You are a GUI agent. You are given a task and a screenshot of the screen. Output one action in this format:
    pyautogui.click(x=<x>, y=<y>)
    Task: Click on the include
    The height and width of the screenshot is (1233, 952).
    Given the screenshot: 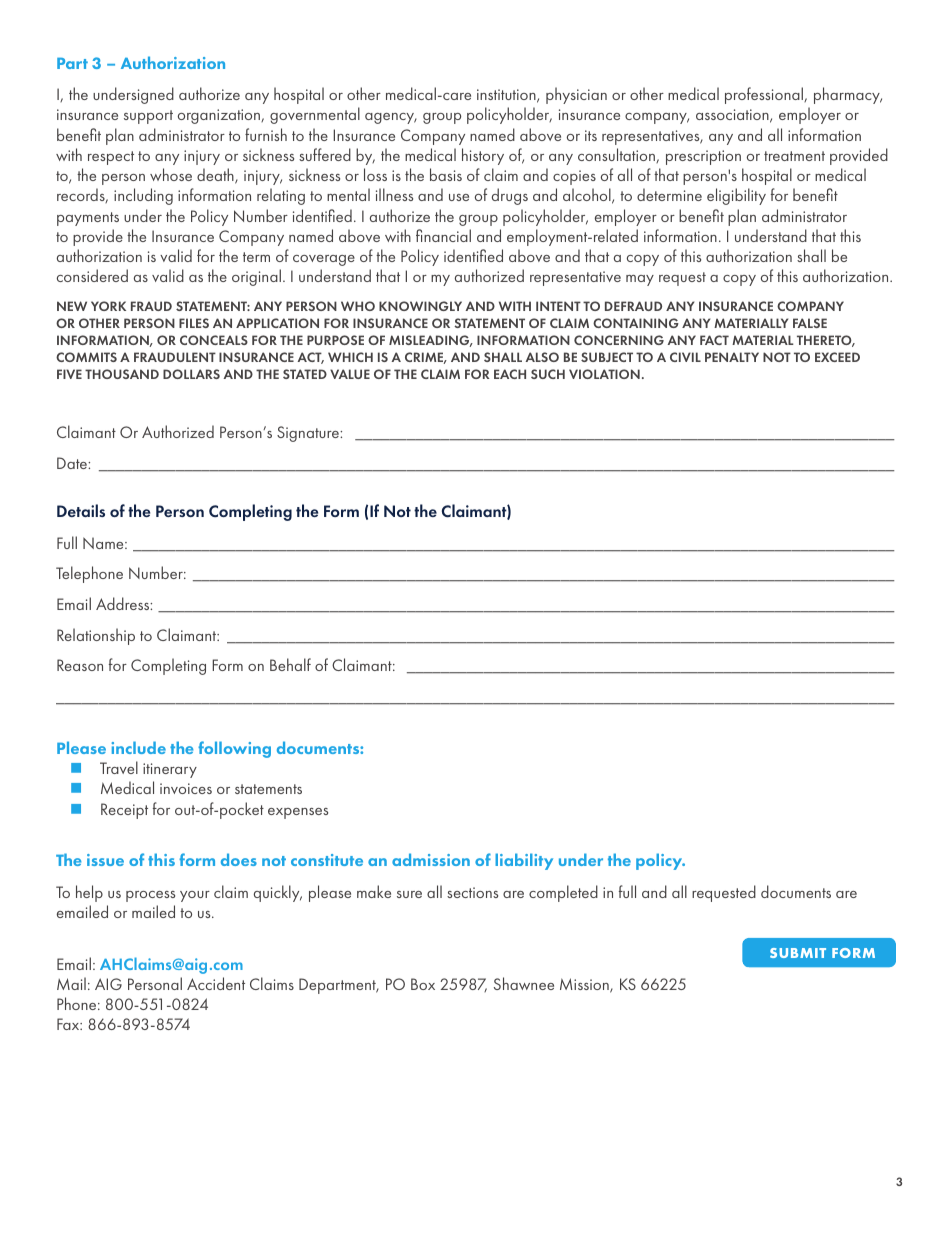 What is the action you would take?
    pyautogui.click(x=139, y=747)
